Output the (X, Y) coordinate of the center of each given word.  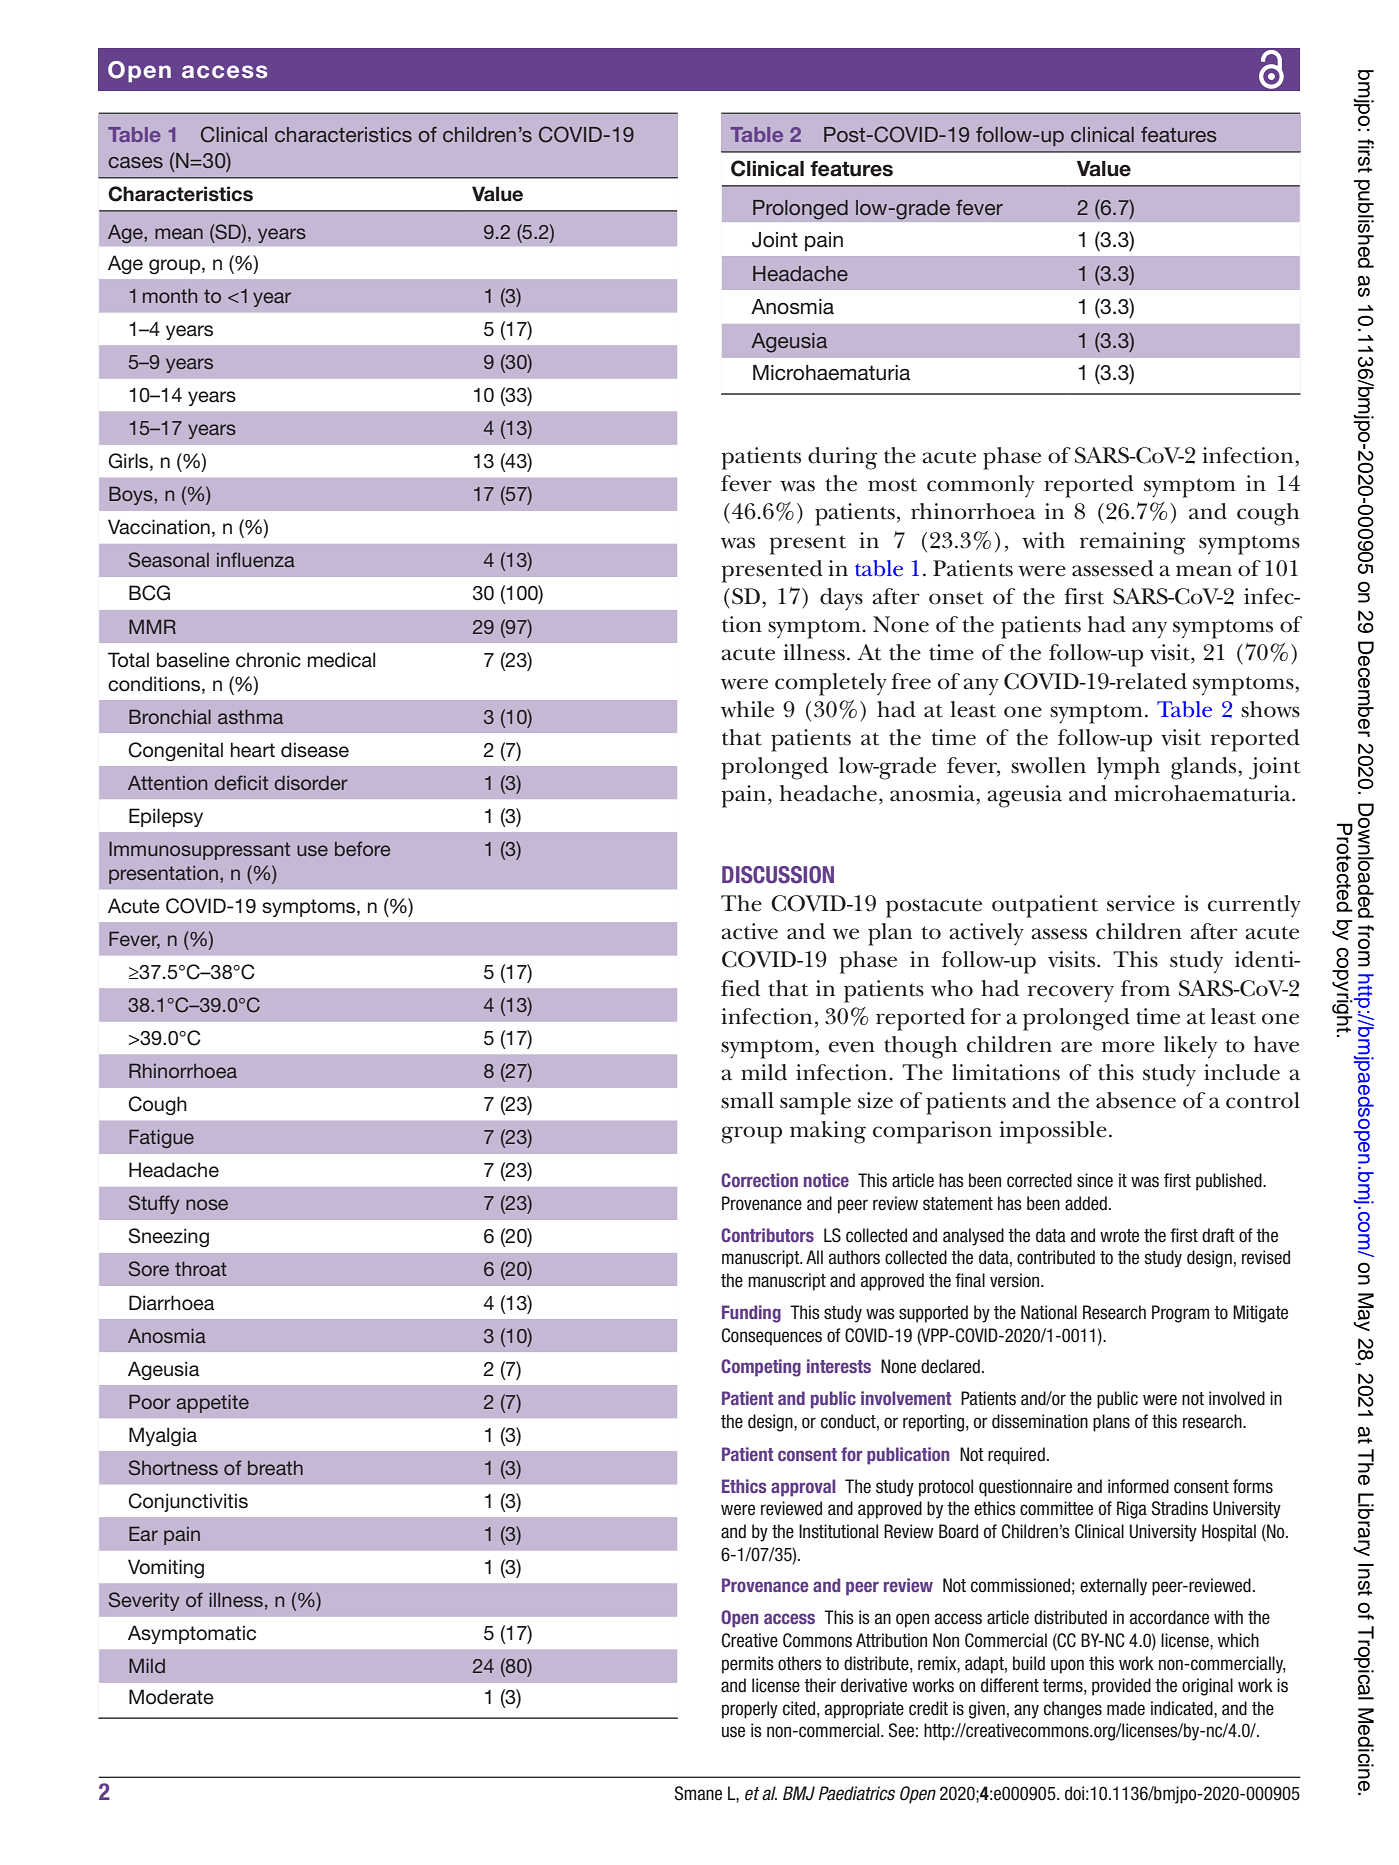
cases (135, 162)
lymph (1128, 768)
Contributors (767, 1235)
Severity (144, 1601)
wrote (1119, 1236)
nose (207, 1204)
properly (750, 1710)
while (747, 709)
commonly (981, 486)
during (842, 458)
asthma (250, 717)
